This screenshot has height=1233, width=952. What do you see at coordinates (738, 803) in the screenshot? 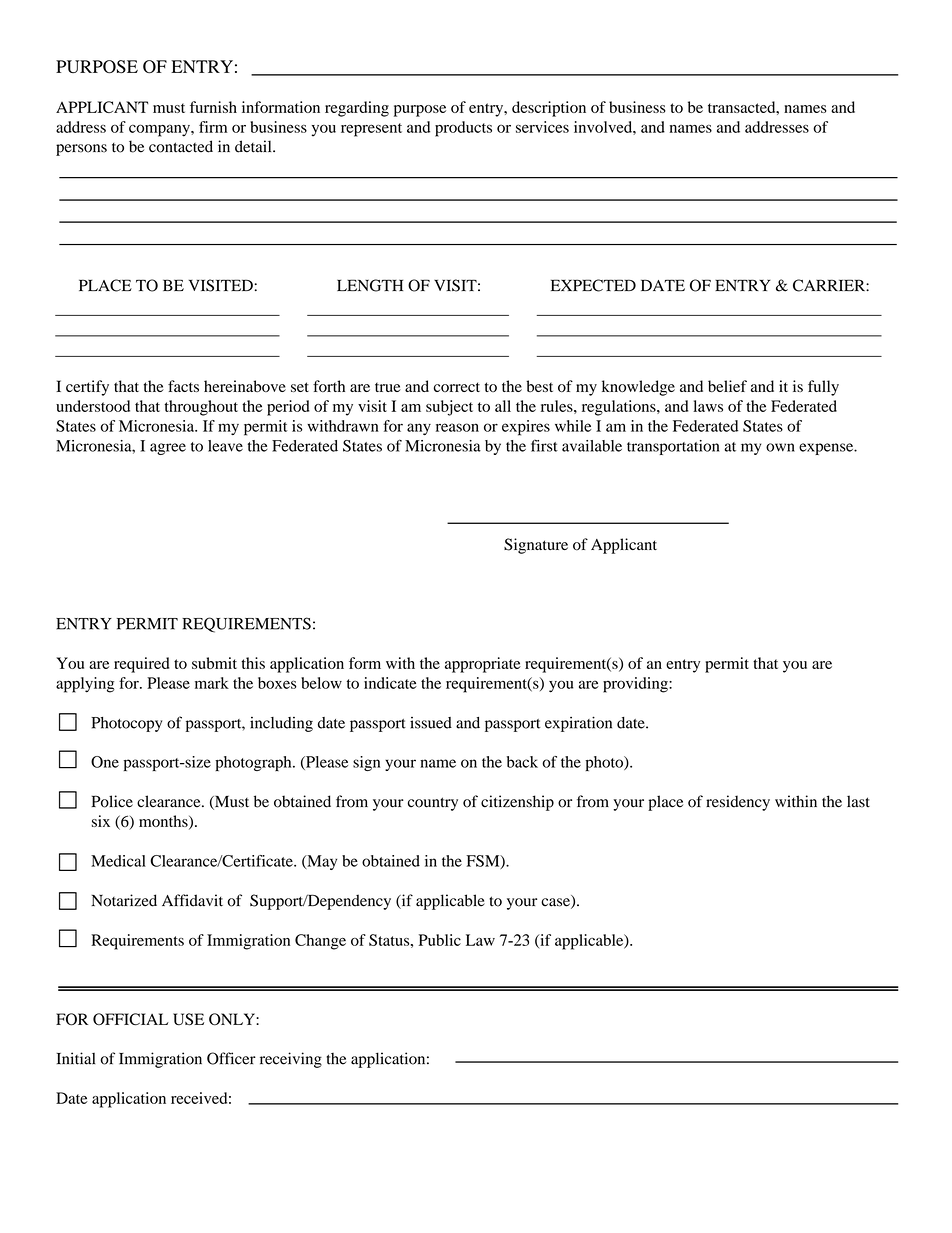
I see `residency` at bounding box center [738, 803].
